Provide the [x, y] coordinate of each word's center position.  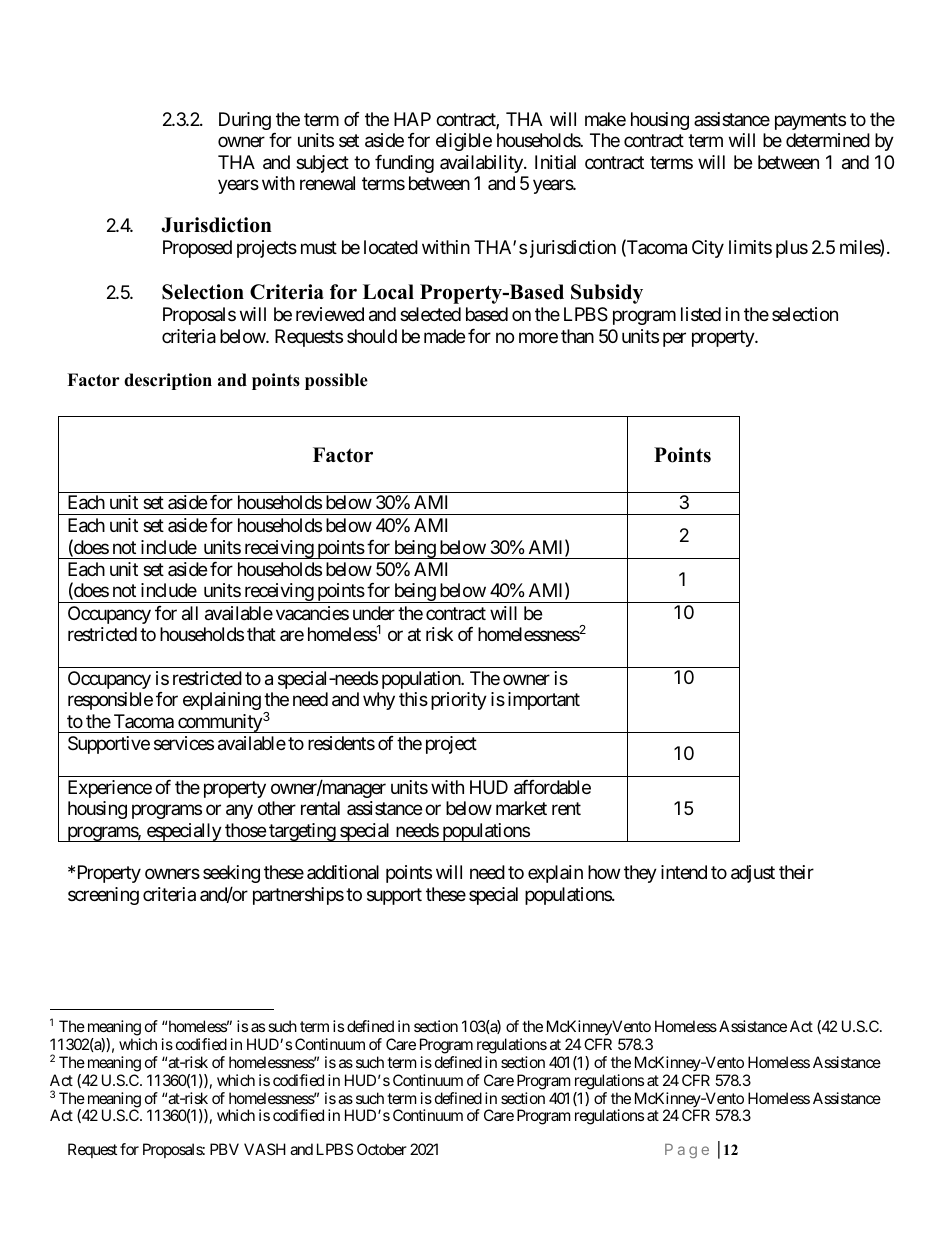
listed [701, 314]
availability [482, 164]
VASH [265, 1149]
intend [684, 872]
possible [336, 381]
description [168, 381]
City [708, 249]
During [245, 121]
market [521, 808]
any [239, 812]
